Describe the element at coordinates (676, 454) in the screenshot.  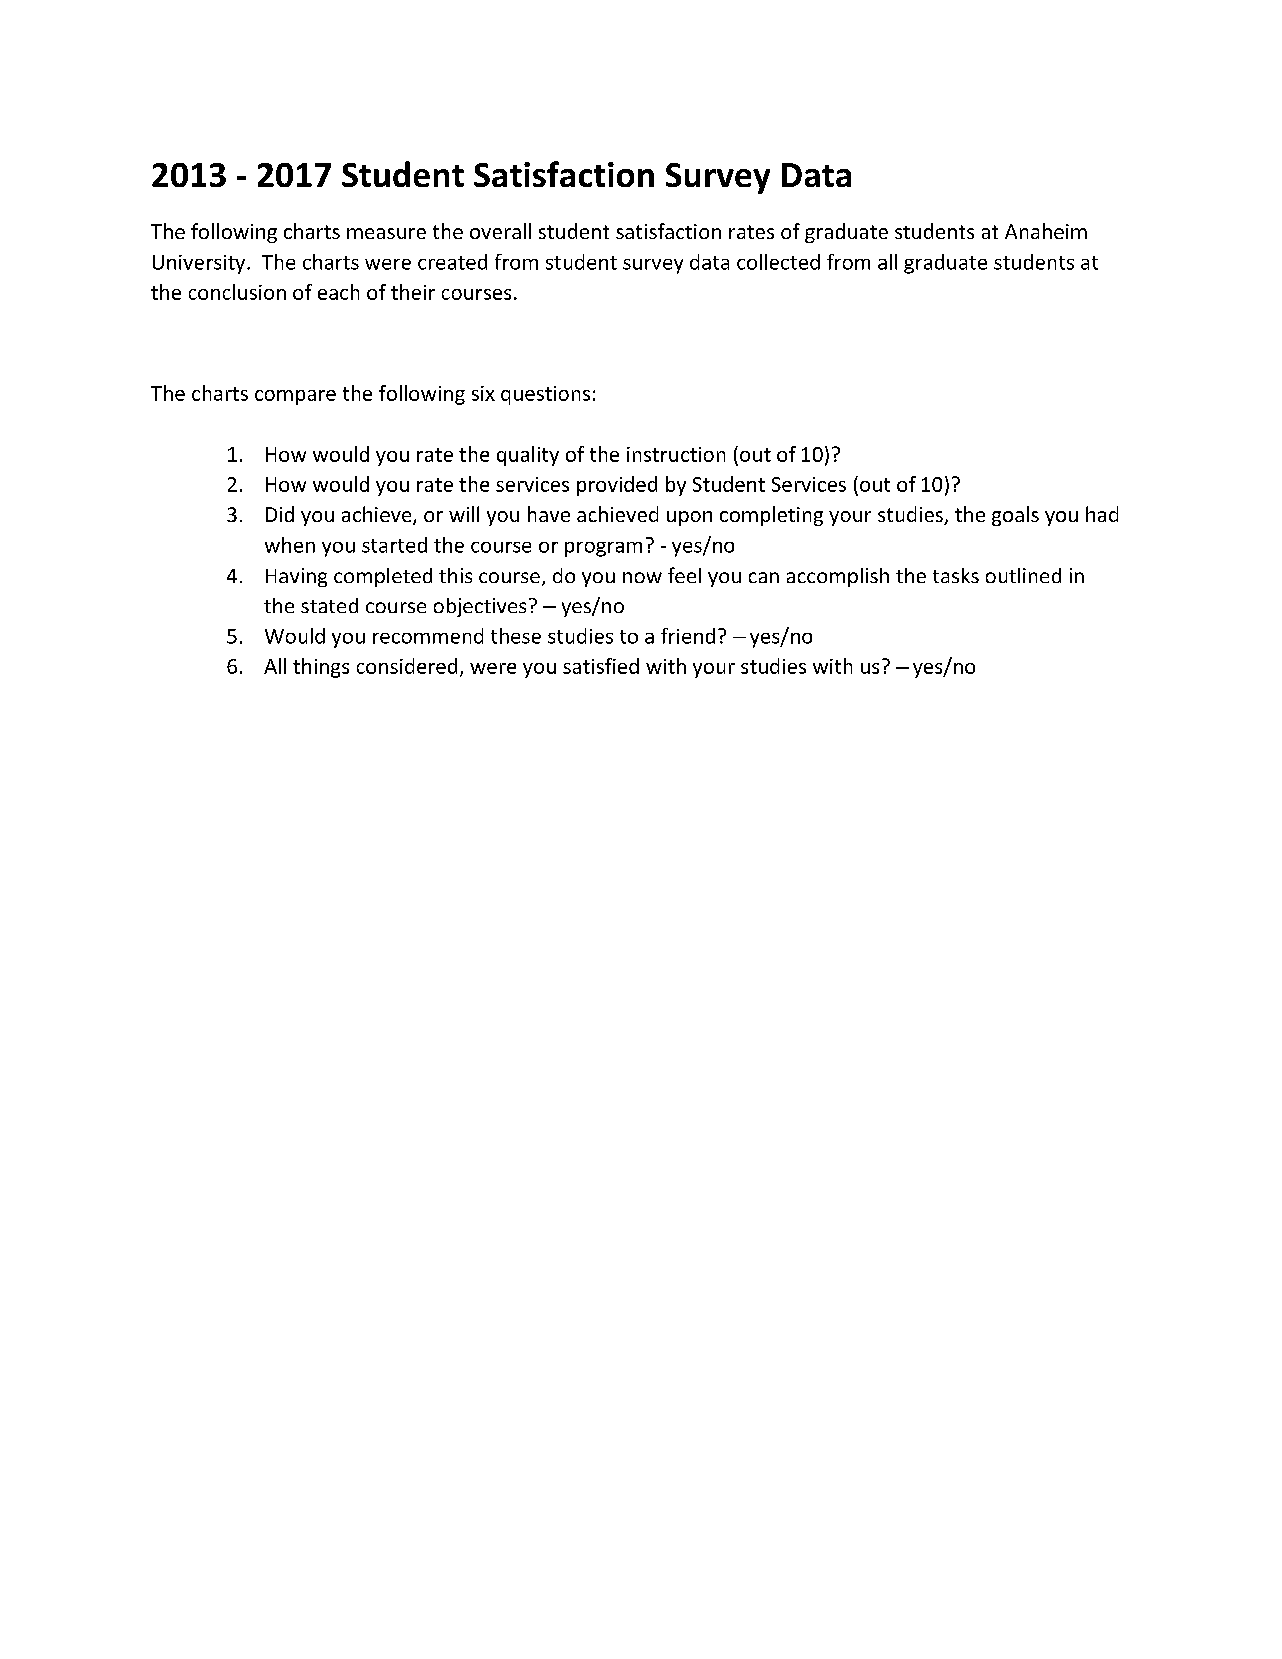
I see `instruction` at that location.
